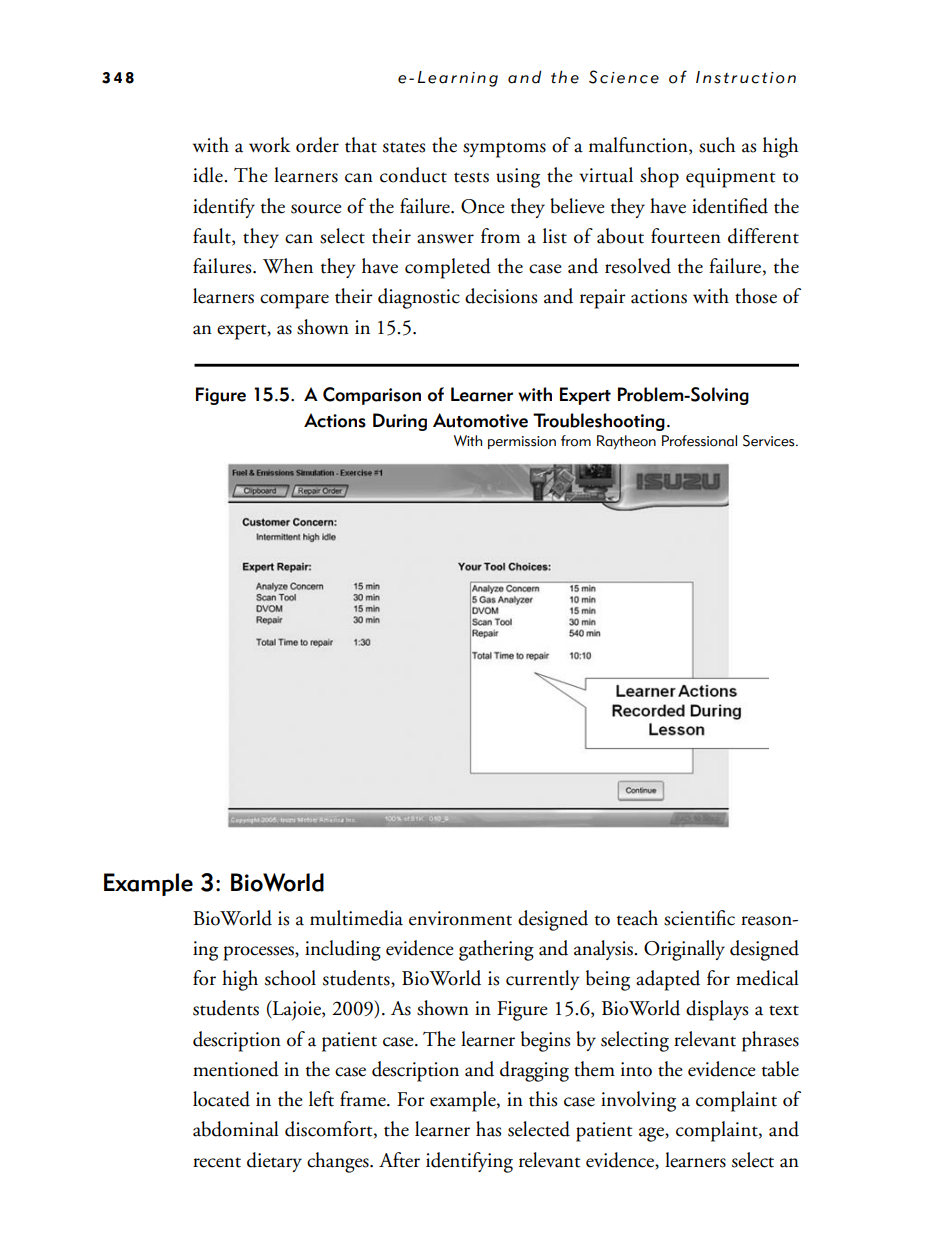 The height and width of the image is (1259, 952). What do you see at coordinates (270, 145) in the image?
I see `work` at bounding box center [270, 145].
